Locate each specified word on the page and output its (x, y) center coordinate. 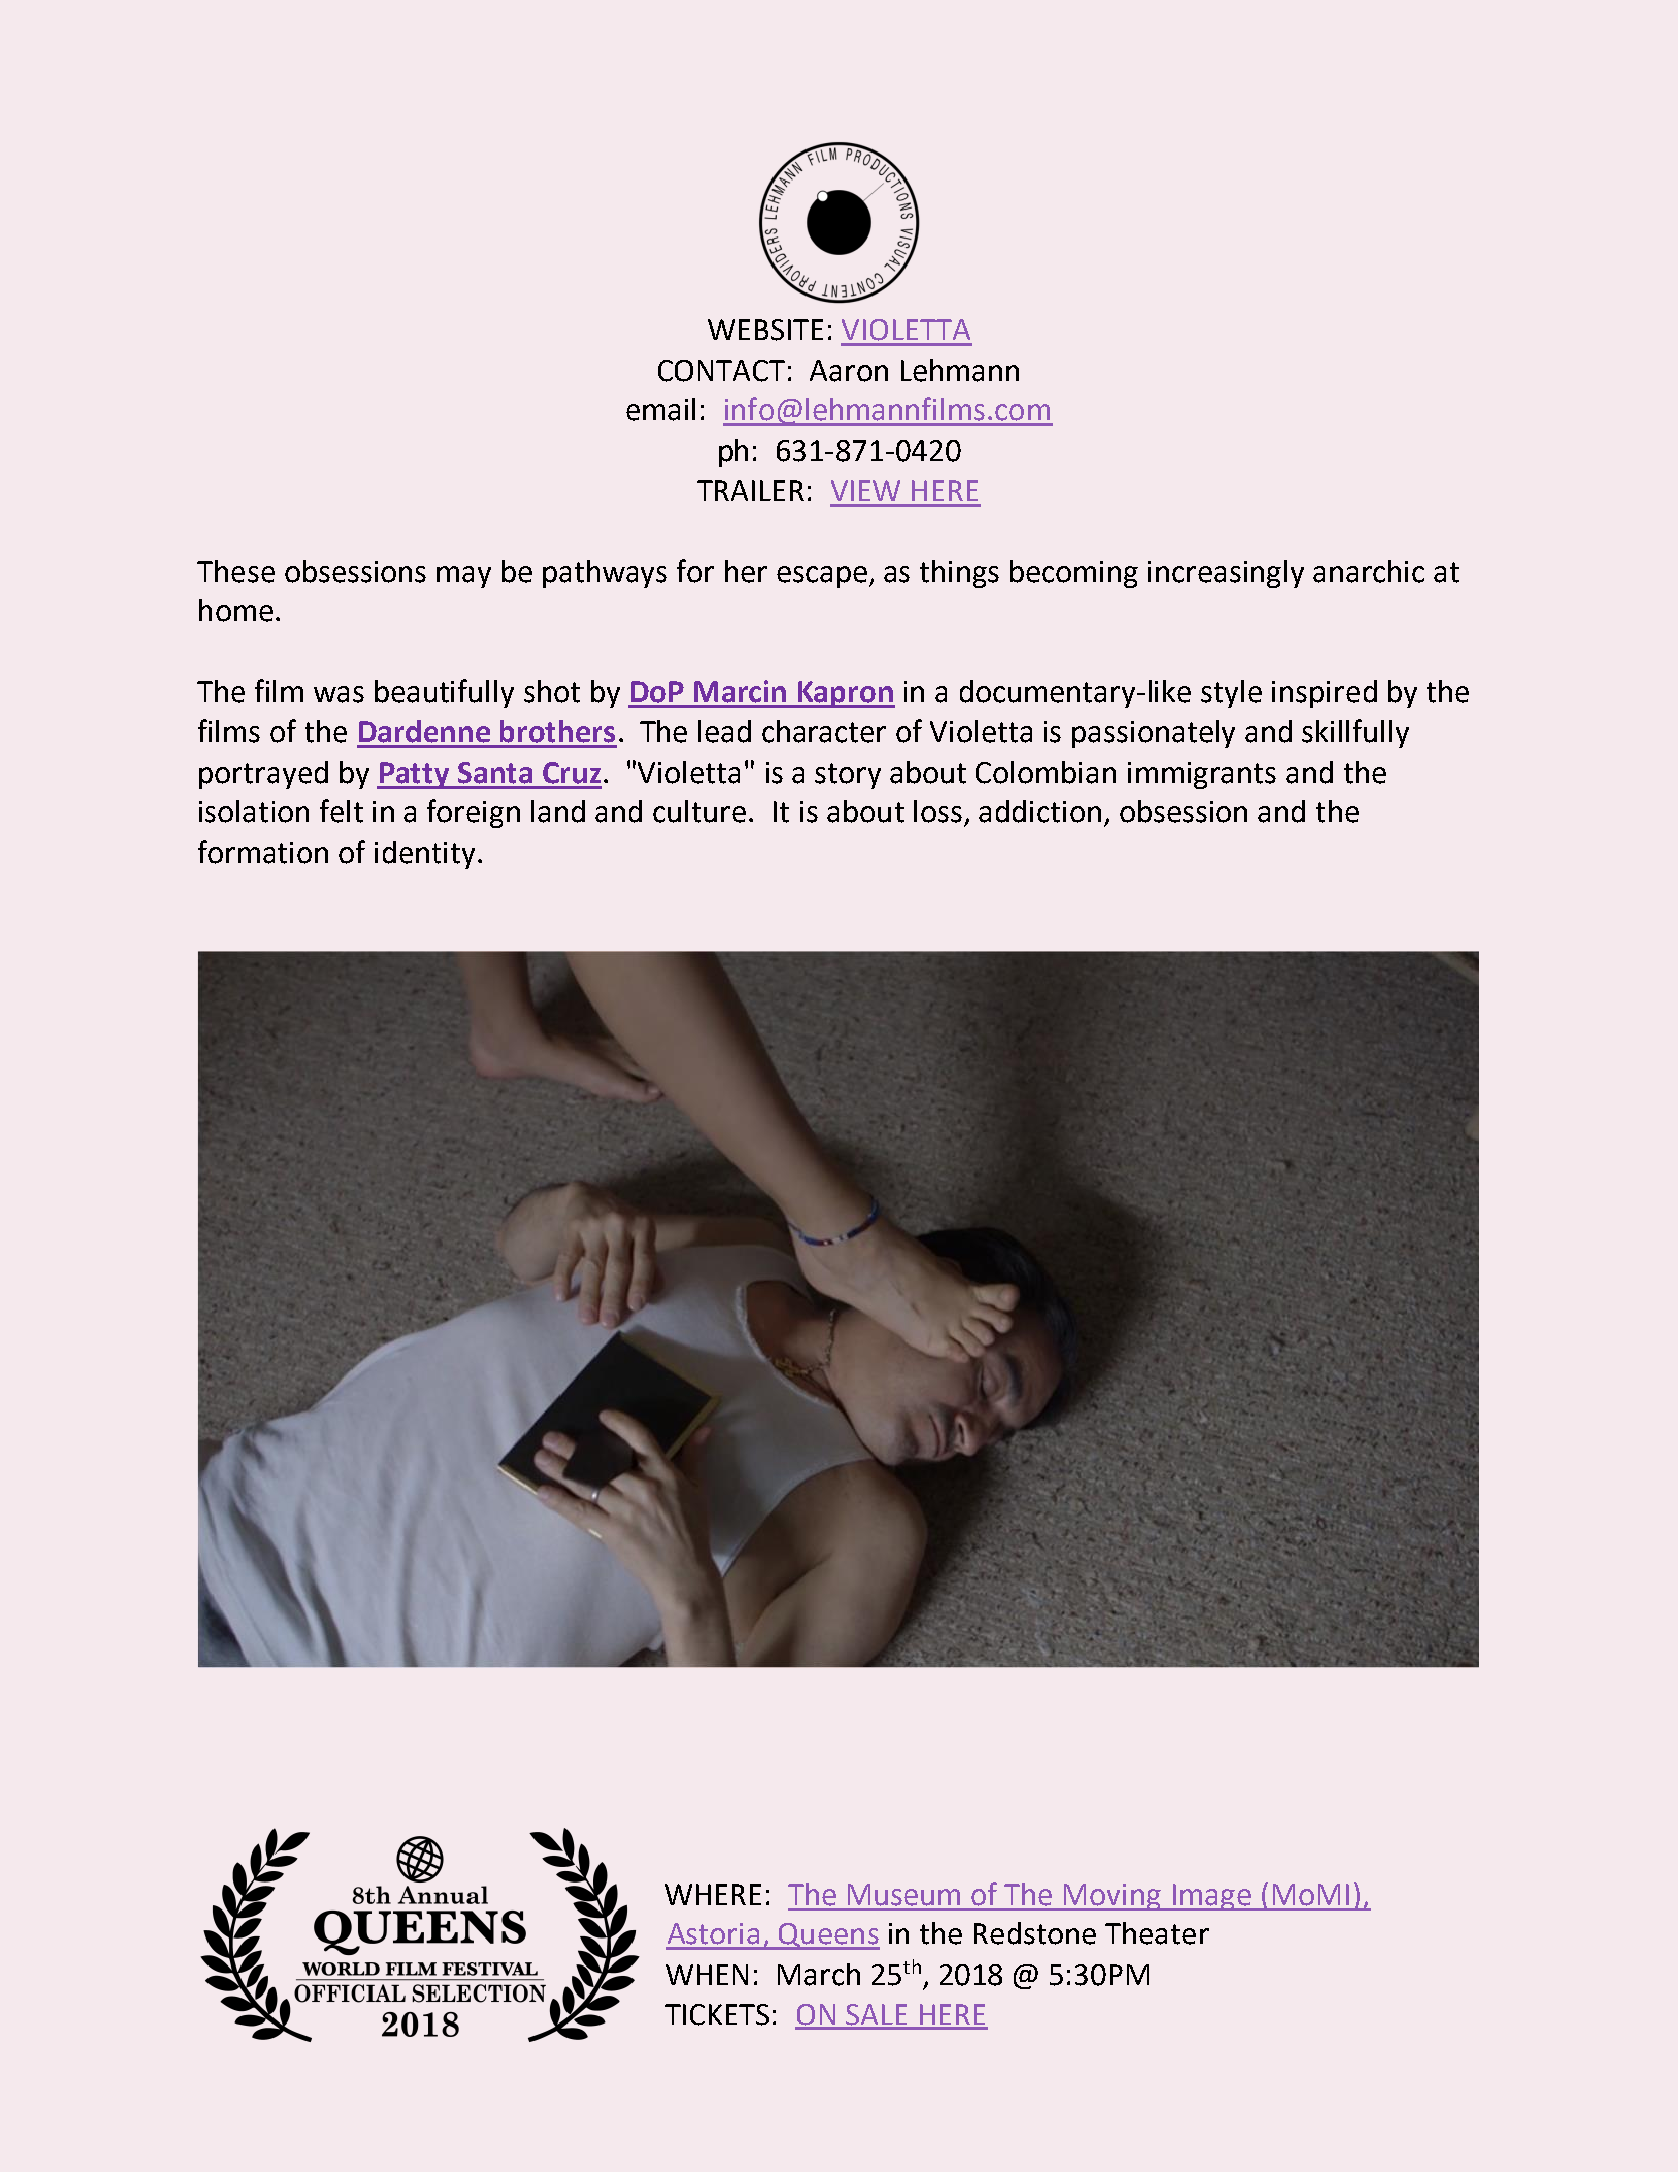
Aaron (849, 371)
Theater (1157, 1933)
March (819, 1974)
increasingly (1226, 574)
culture (699, 811)
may (464, 577)
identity (425, 855)
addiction (1040, 811)
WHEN (707, 1974)
